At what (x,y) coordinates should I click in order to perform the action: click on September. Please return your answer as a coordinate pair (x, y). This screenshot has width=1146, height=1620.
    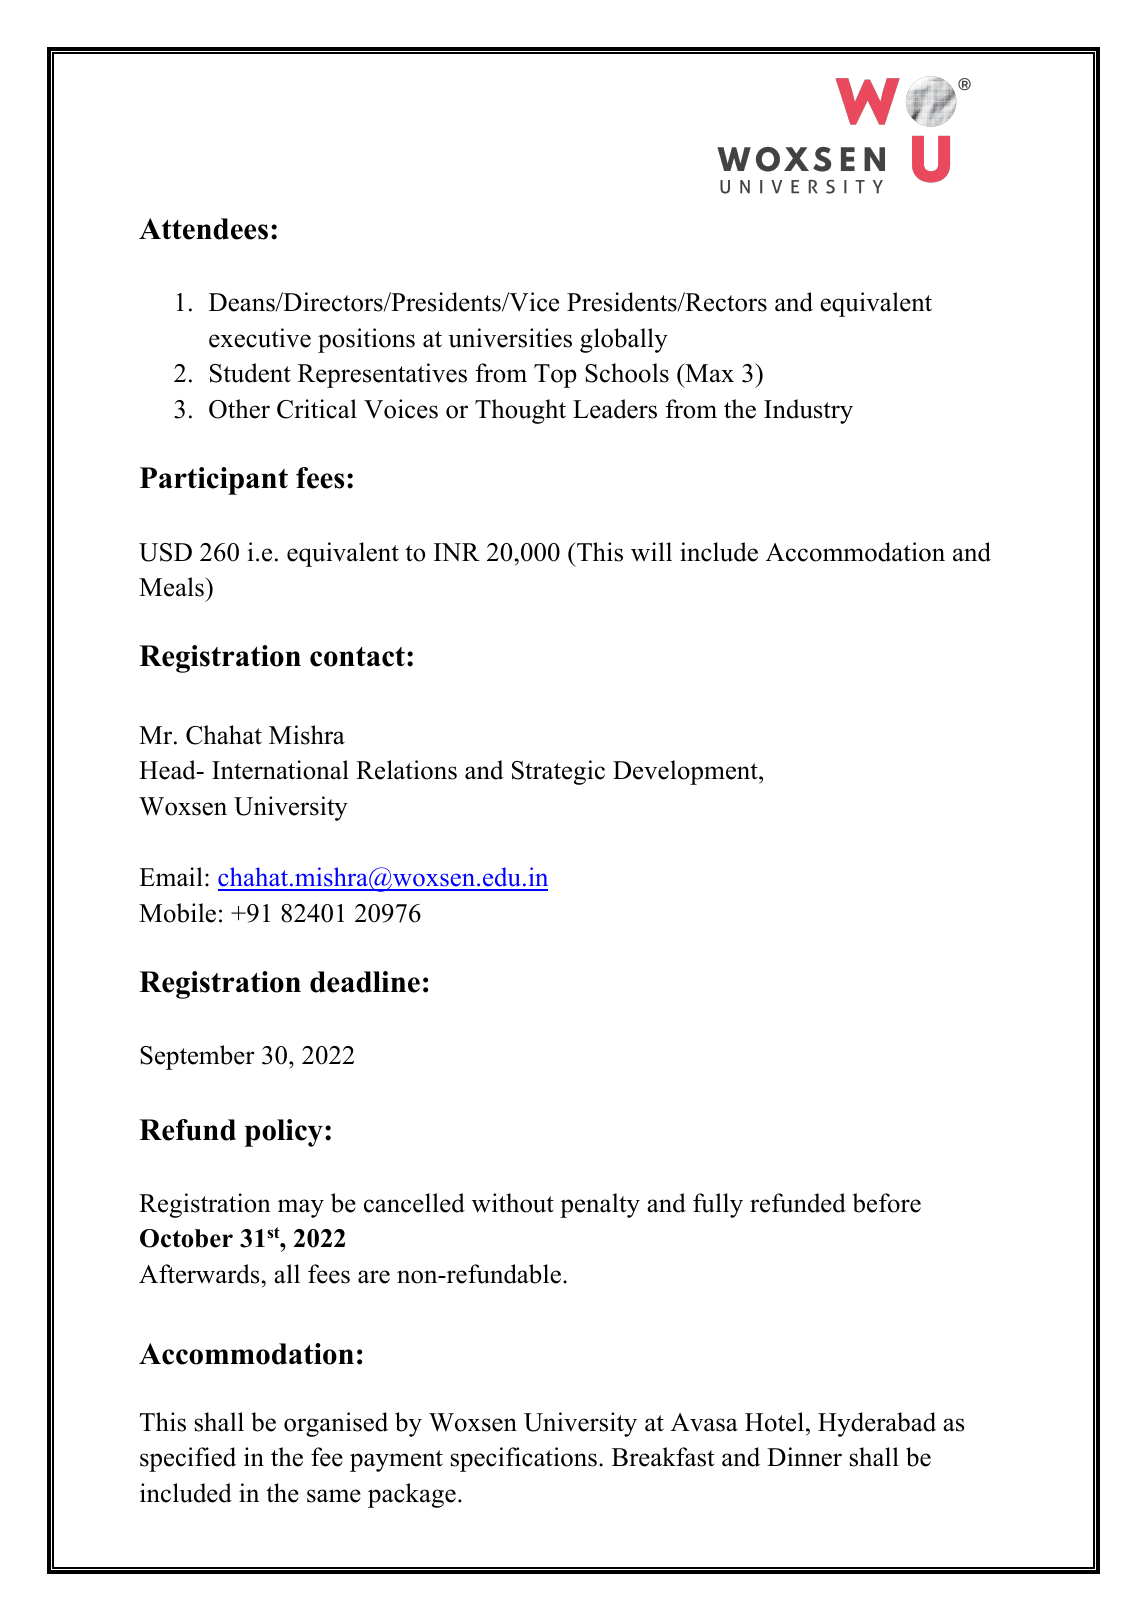
    Looking at the image, I should click on (197, 1057).
